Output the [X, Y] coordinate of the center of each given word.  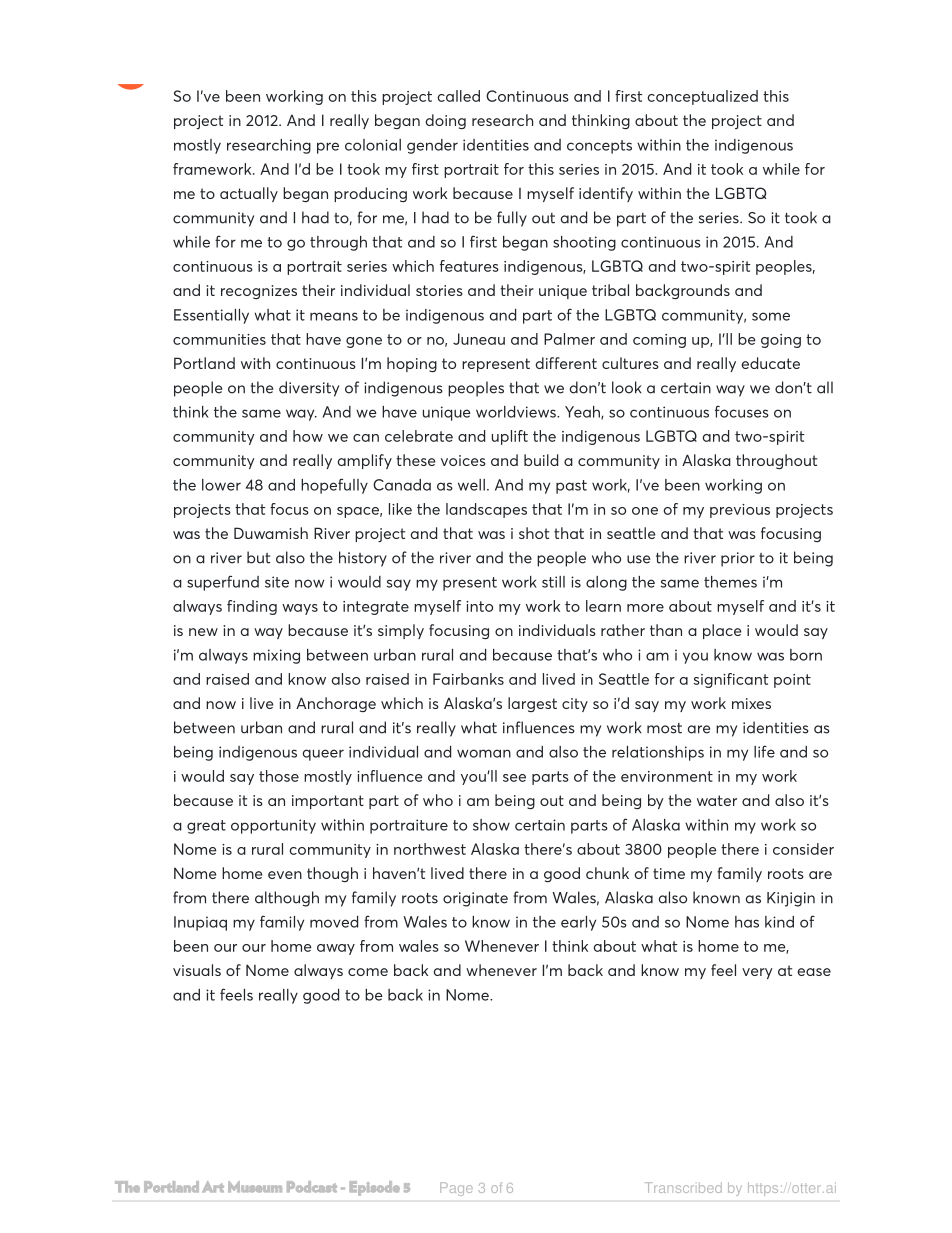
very [757, 973]
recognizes [259, 292]
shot [534, 533]
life [764, 751]
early [578, 923]
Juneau [479, 339]
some [771, 316]
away [336, 949]
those [279, 776]
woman [484, 753]
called [459, 96]
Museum [255, 1187]
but [258, 557]
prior [738, 559]
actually [249, 194]
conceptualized [703, 97]
